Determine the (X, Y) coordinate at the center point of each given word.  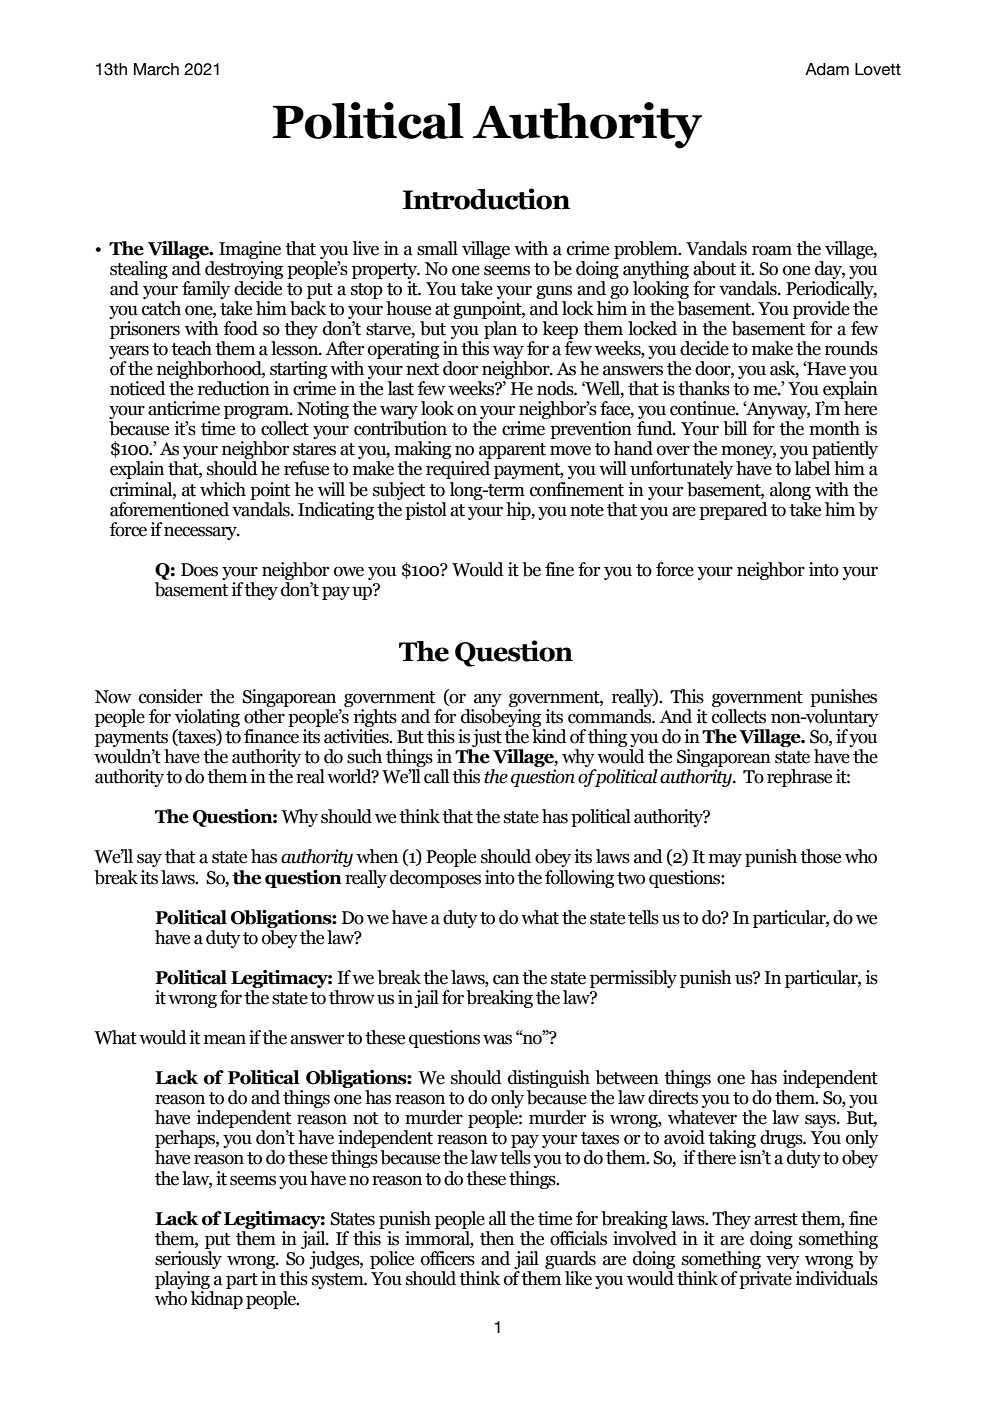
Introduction (486, 199)
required (458, 470)
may (725, 860)
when (377, 856)
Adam (827, 69)
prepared (733, 511)
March (156, 69)
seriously (188, 1258)
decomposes (435, 879)
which (223, 489)
